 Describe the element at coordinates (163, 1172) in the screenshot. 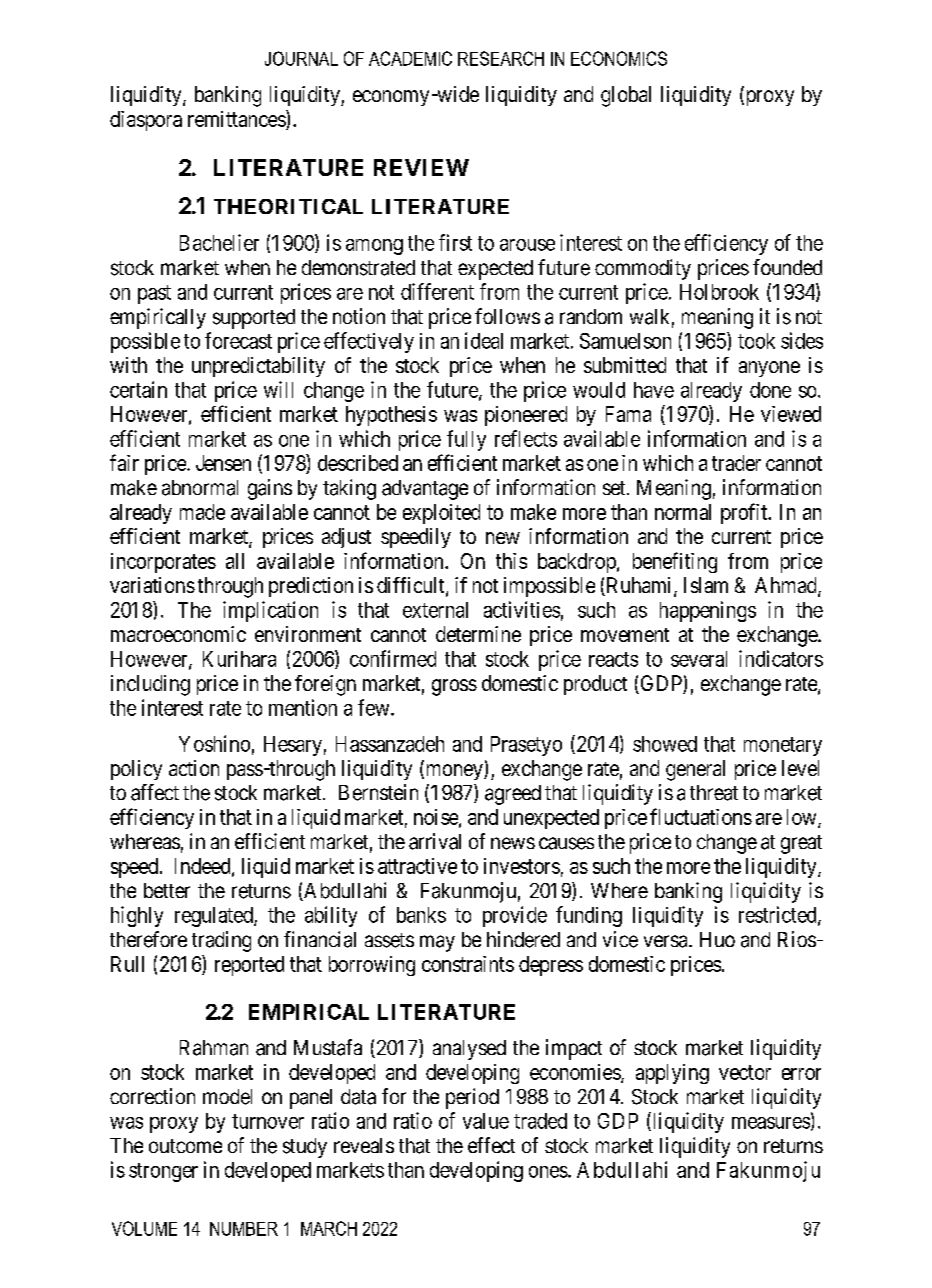

I see `stronger` at that location.
